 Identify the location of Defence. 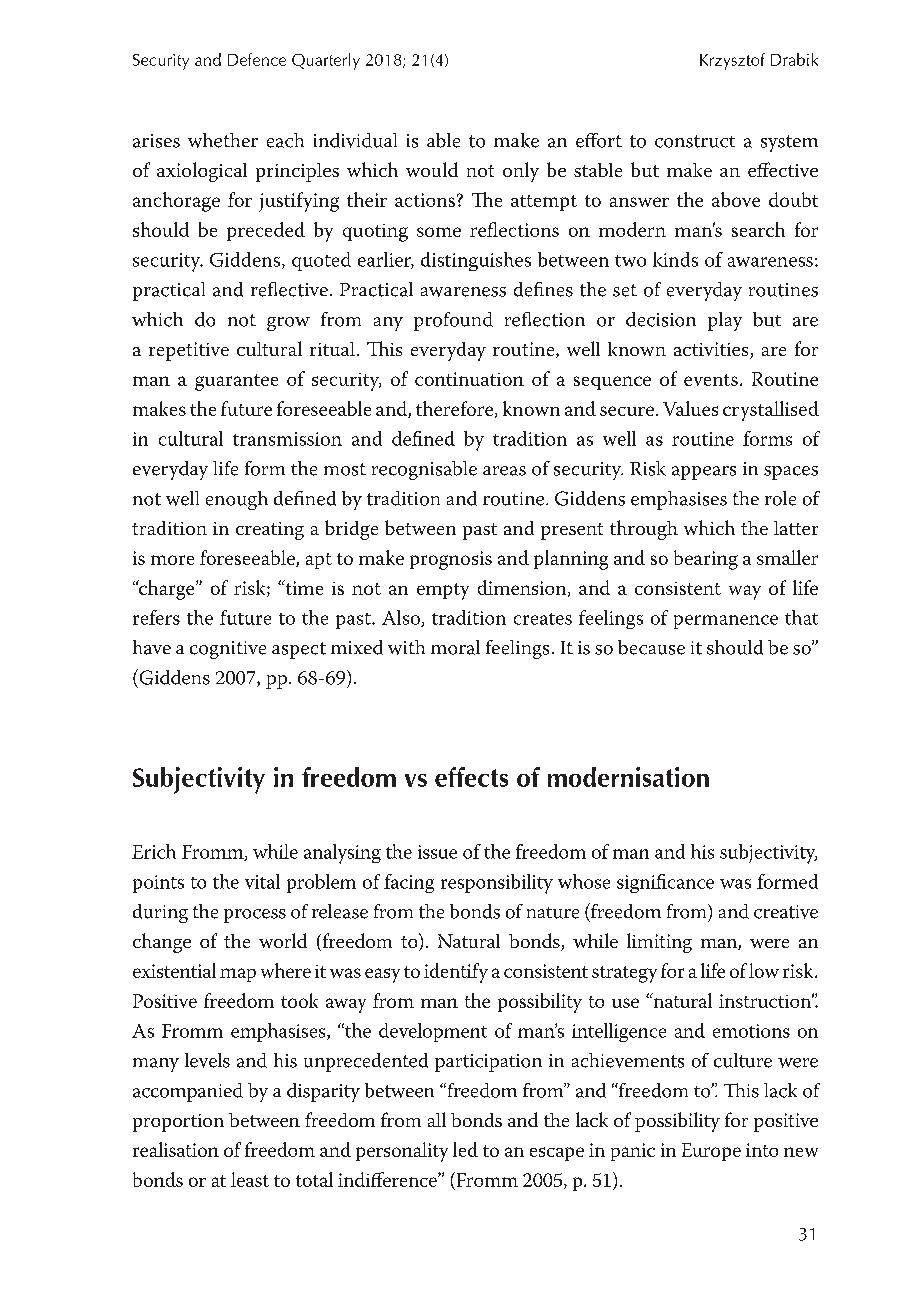
(257, 59).
